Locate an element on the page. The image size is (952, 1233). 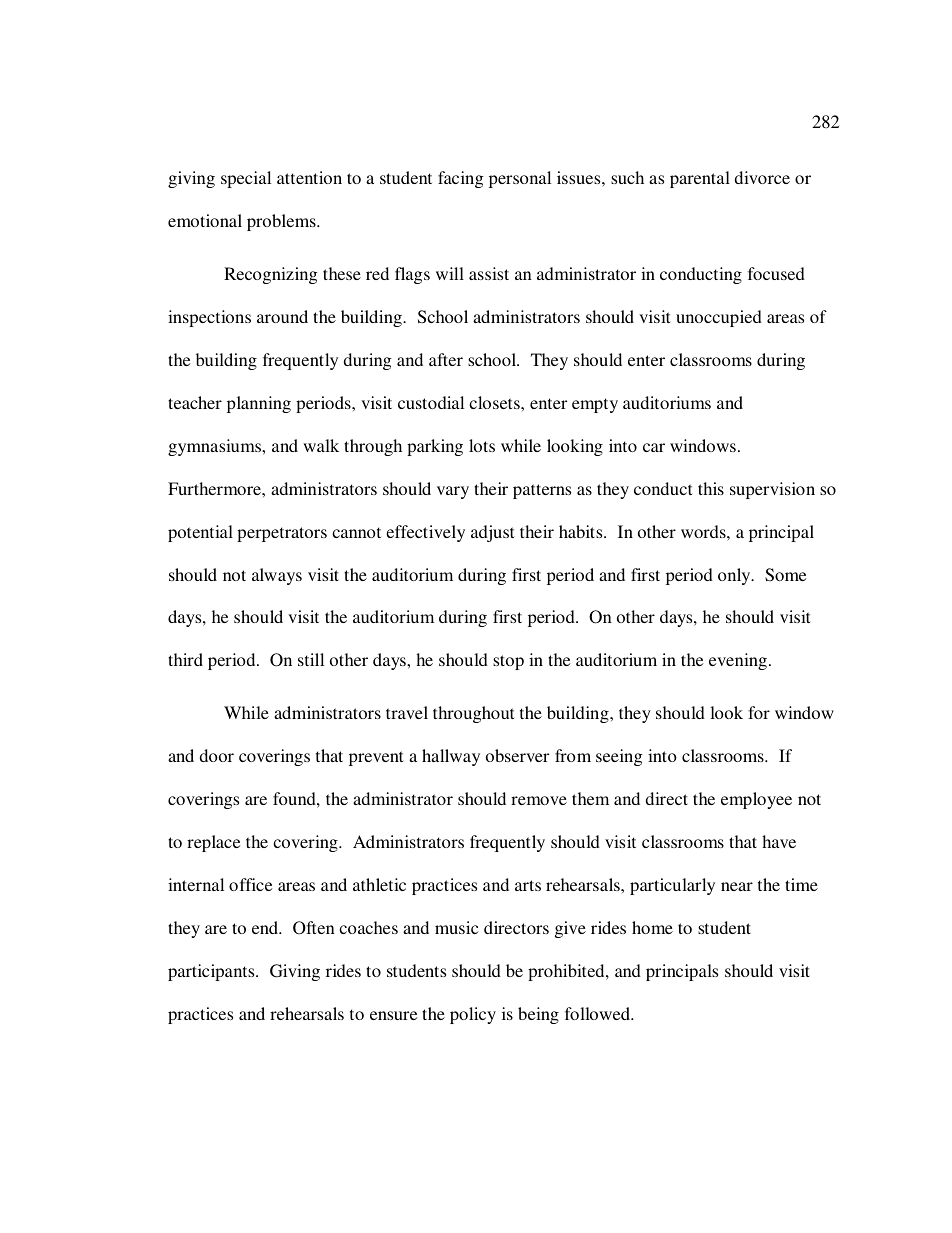
remove is located at coordinates (539, 800).
